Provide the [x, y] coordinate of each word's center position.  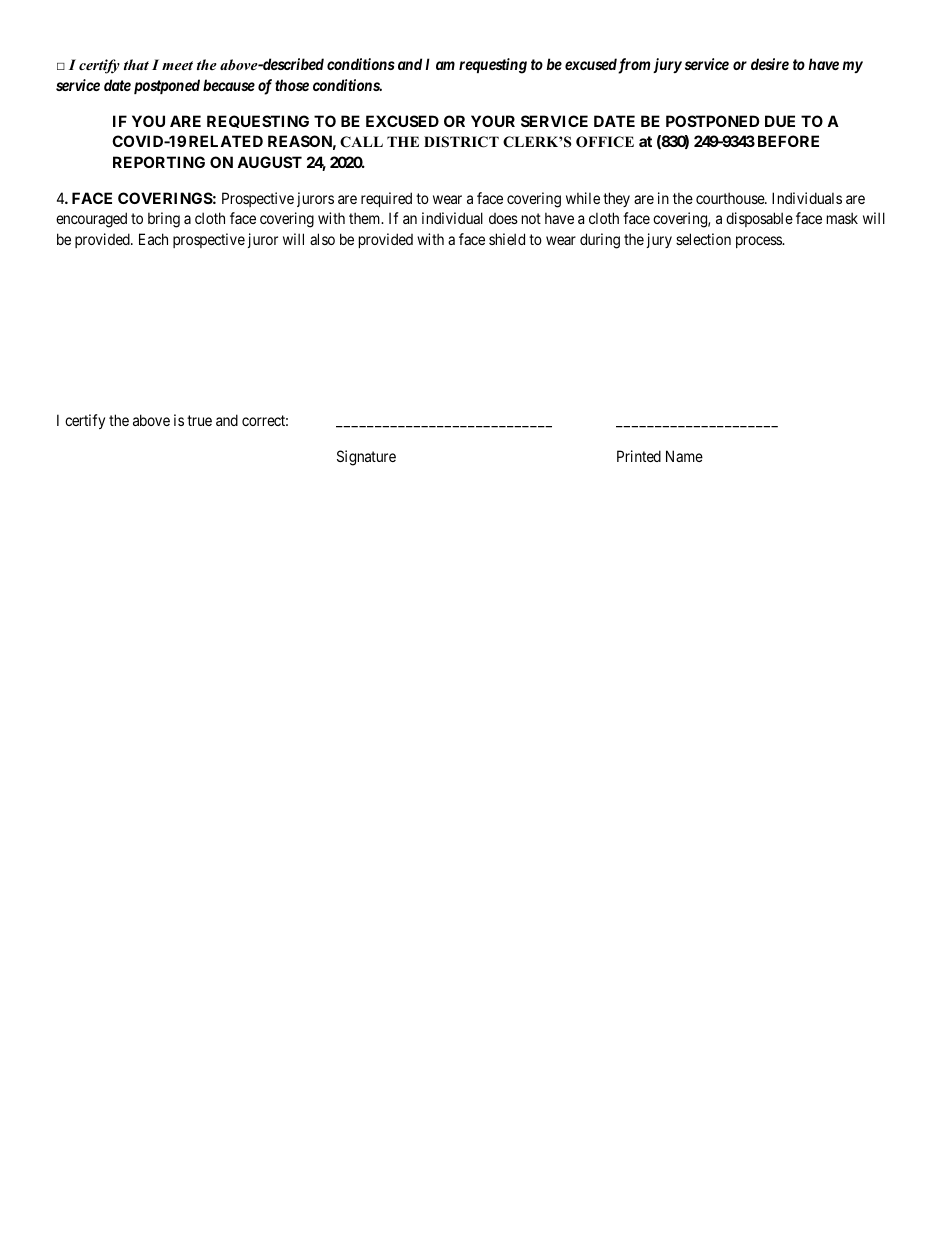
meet [177, 65]
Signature [366, 458]
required [386, 199]
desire [770, 64]
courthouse [731, 198]
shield [507, 239]
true [199, 420]
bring [164, 220]
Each [153, 239]
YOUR [493, 121]
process [760, 242]
